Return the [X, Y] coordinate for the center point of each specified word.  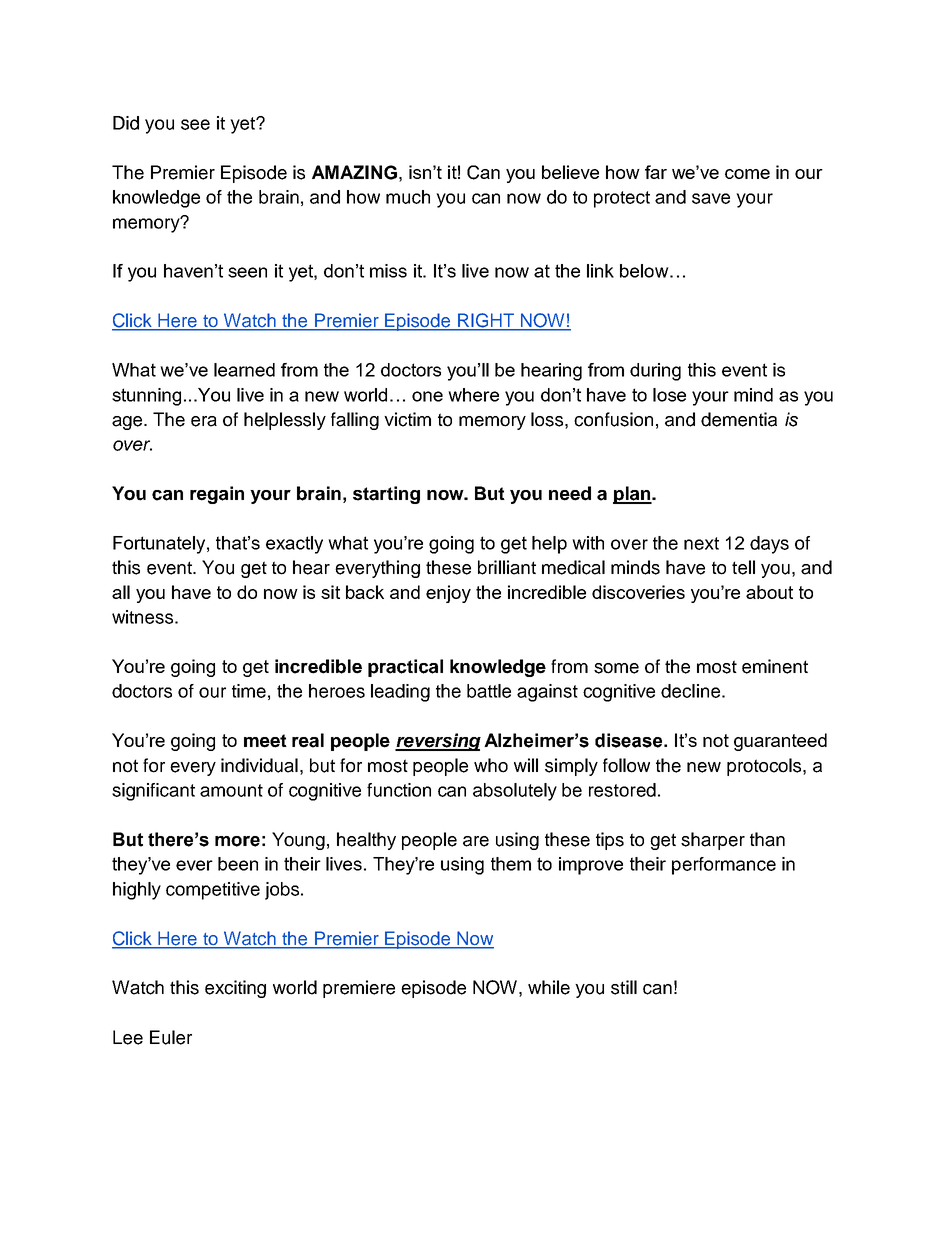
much [408, 197]
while [549, 987]
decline [690, 691]
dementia [739, 419]
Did [126, 123]
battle [489, 691]
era [204, 421]
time [249, 691]
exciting [235, 989]
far [656, 172]
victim [407, 419]
